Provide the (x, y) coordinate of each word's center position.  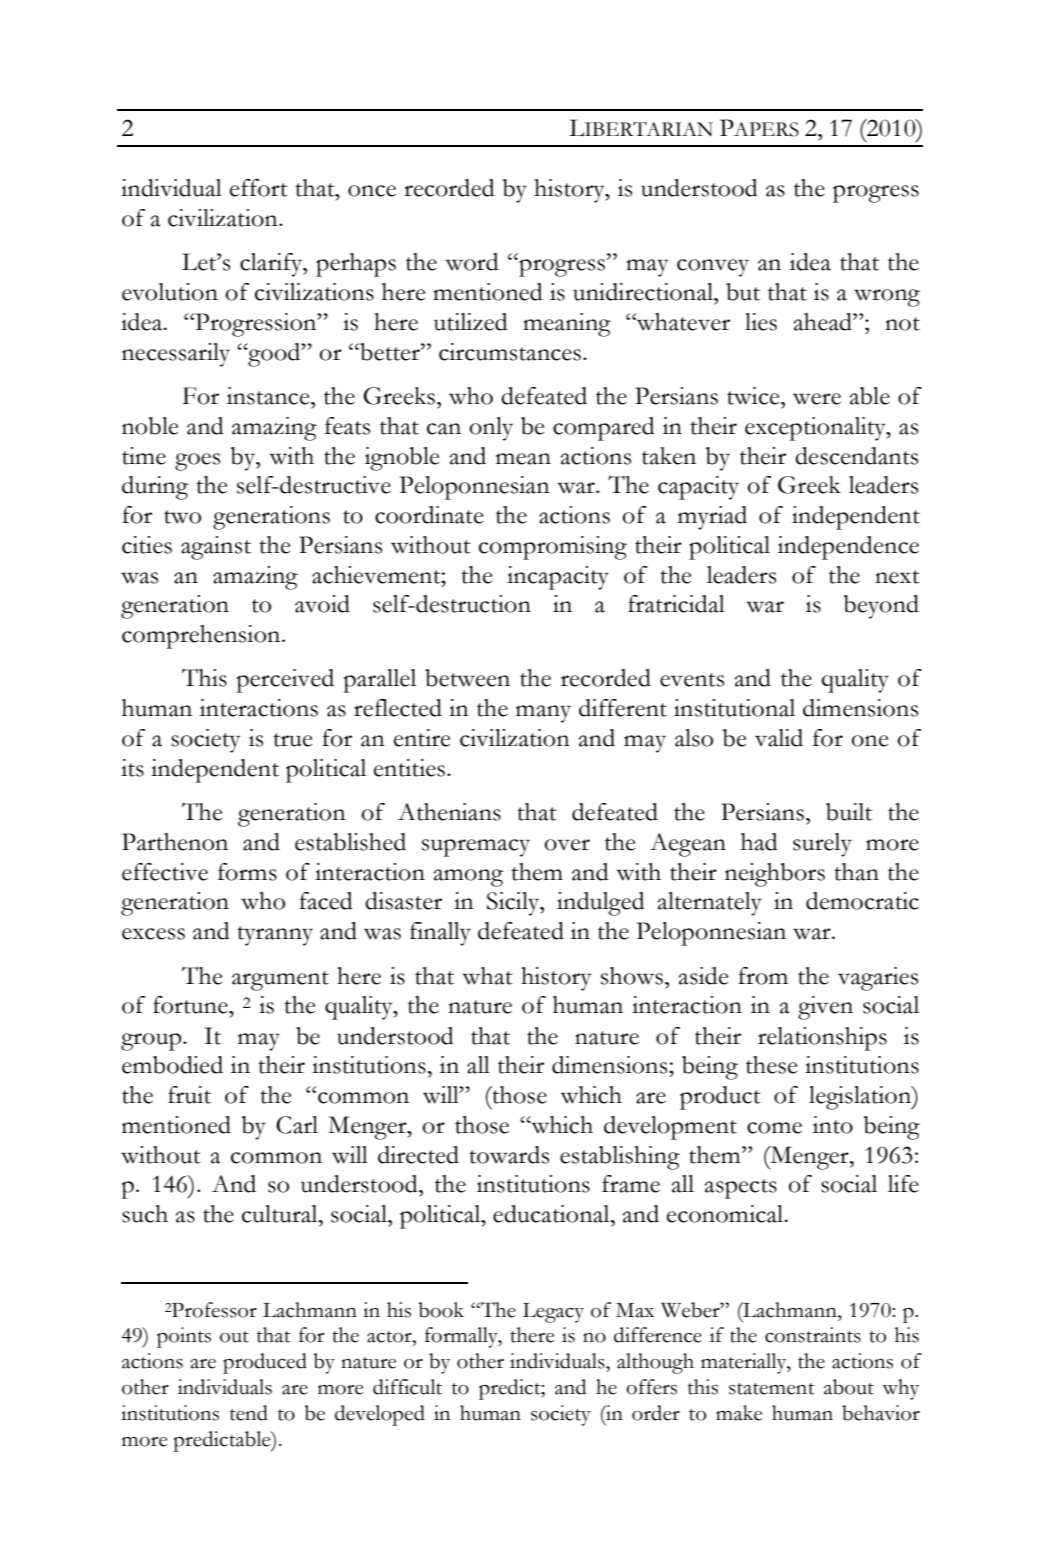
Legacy (553, 1313)
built (849, 812)
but (743, 292)
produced (265, 1363)
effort (258, 188)
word (471, 262)
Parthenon (175, 842)
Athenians (449, 812)
